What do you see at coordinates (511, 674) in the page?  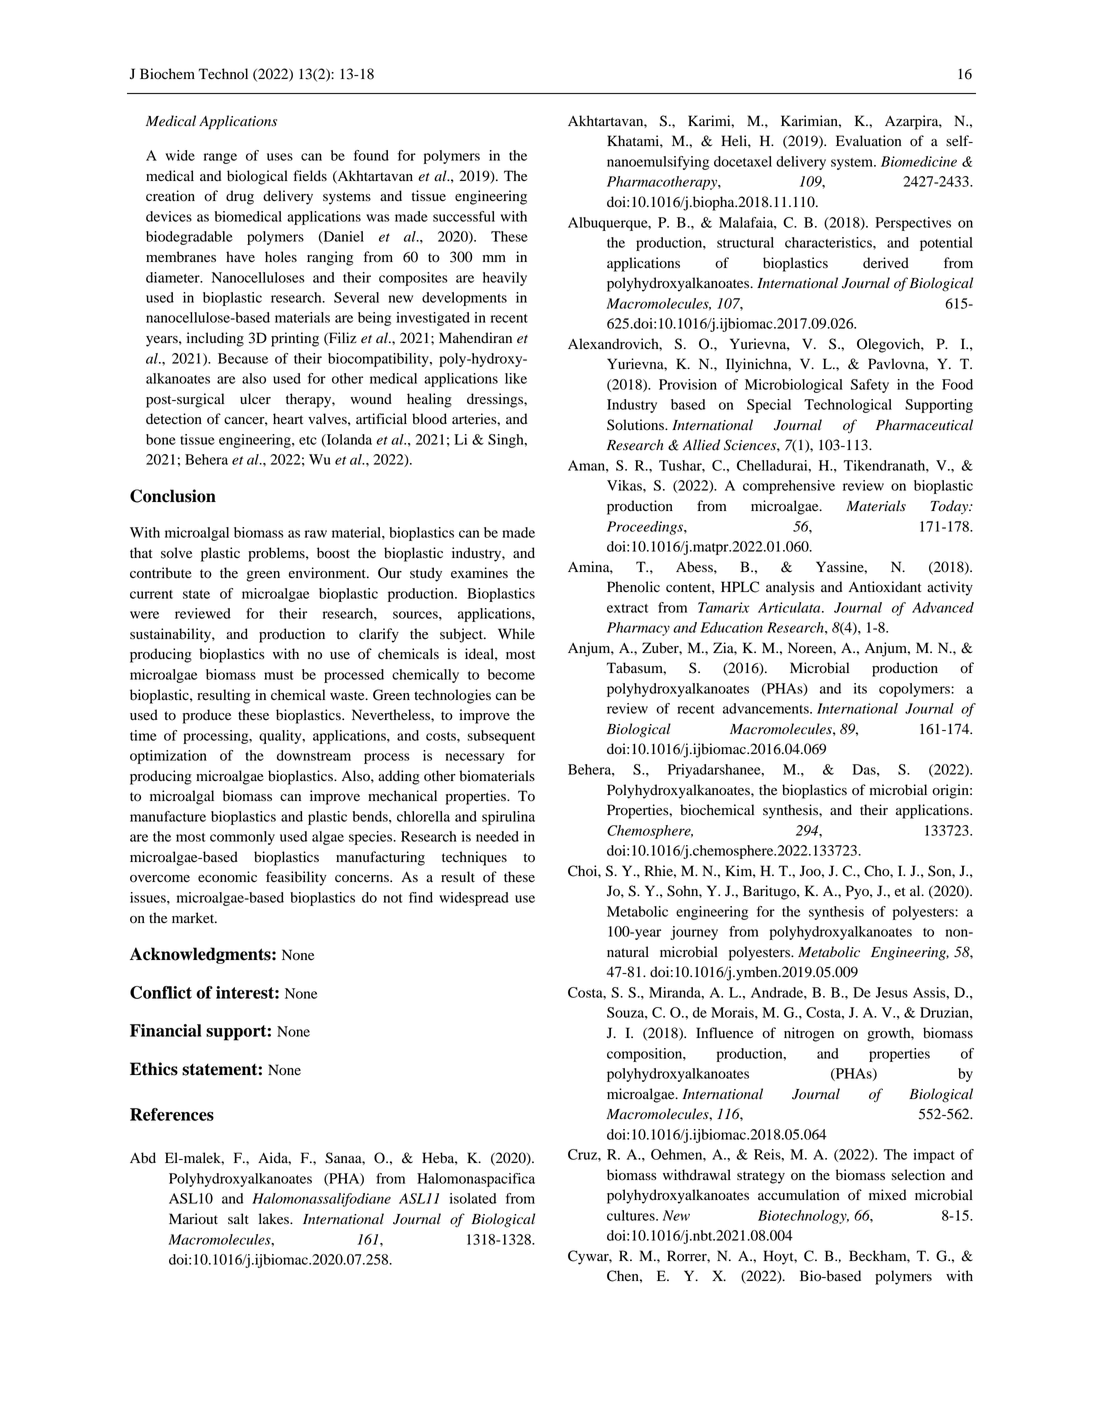 I see `become` at bounding box center [511, 674].
